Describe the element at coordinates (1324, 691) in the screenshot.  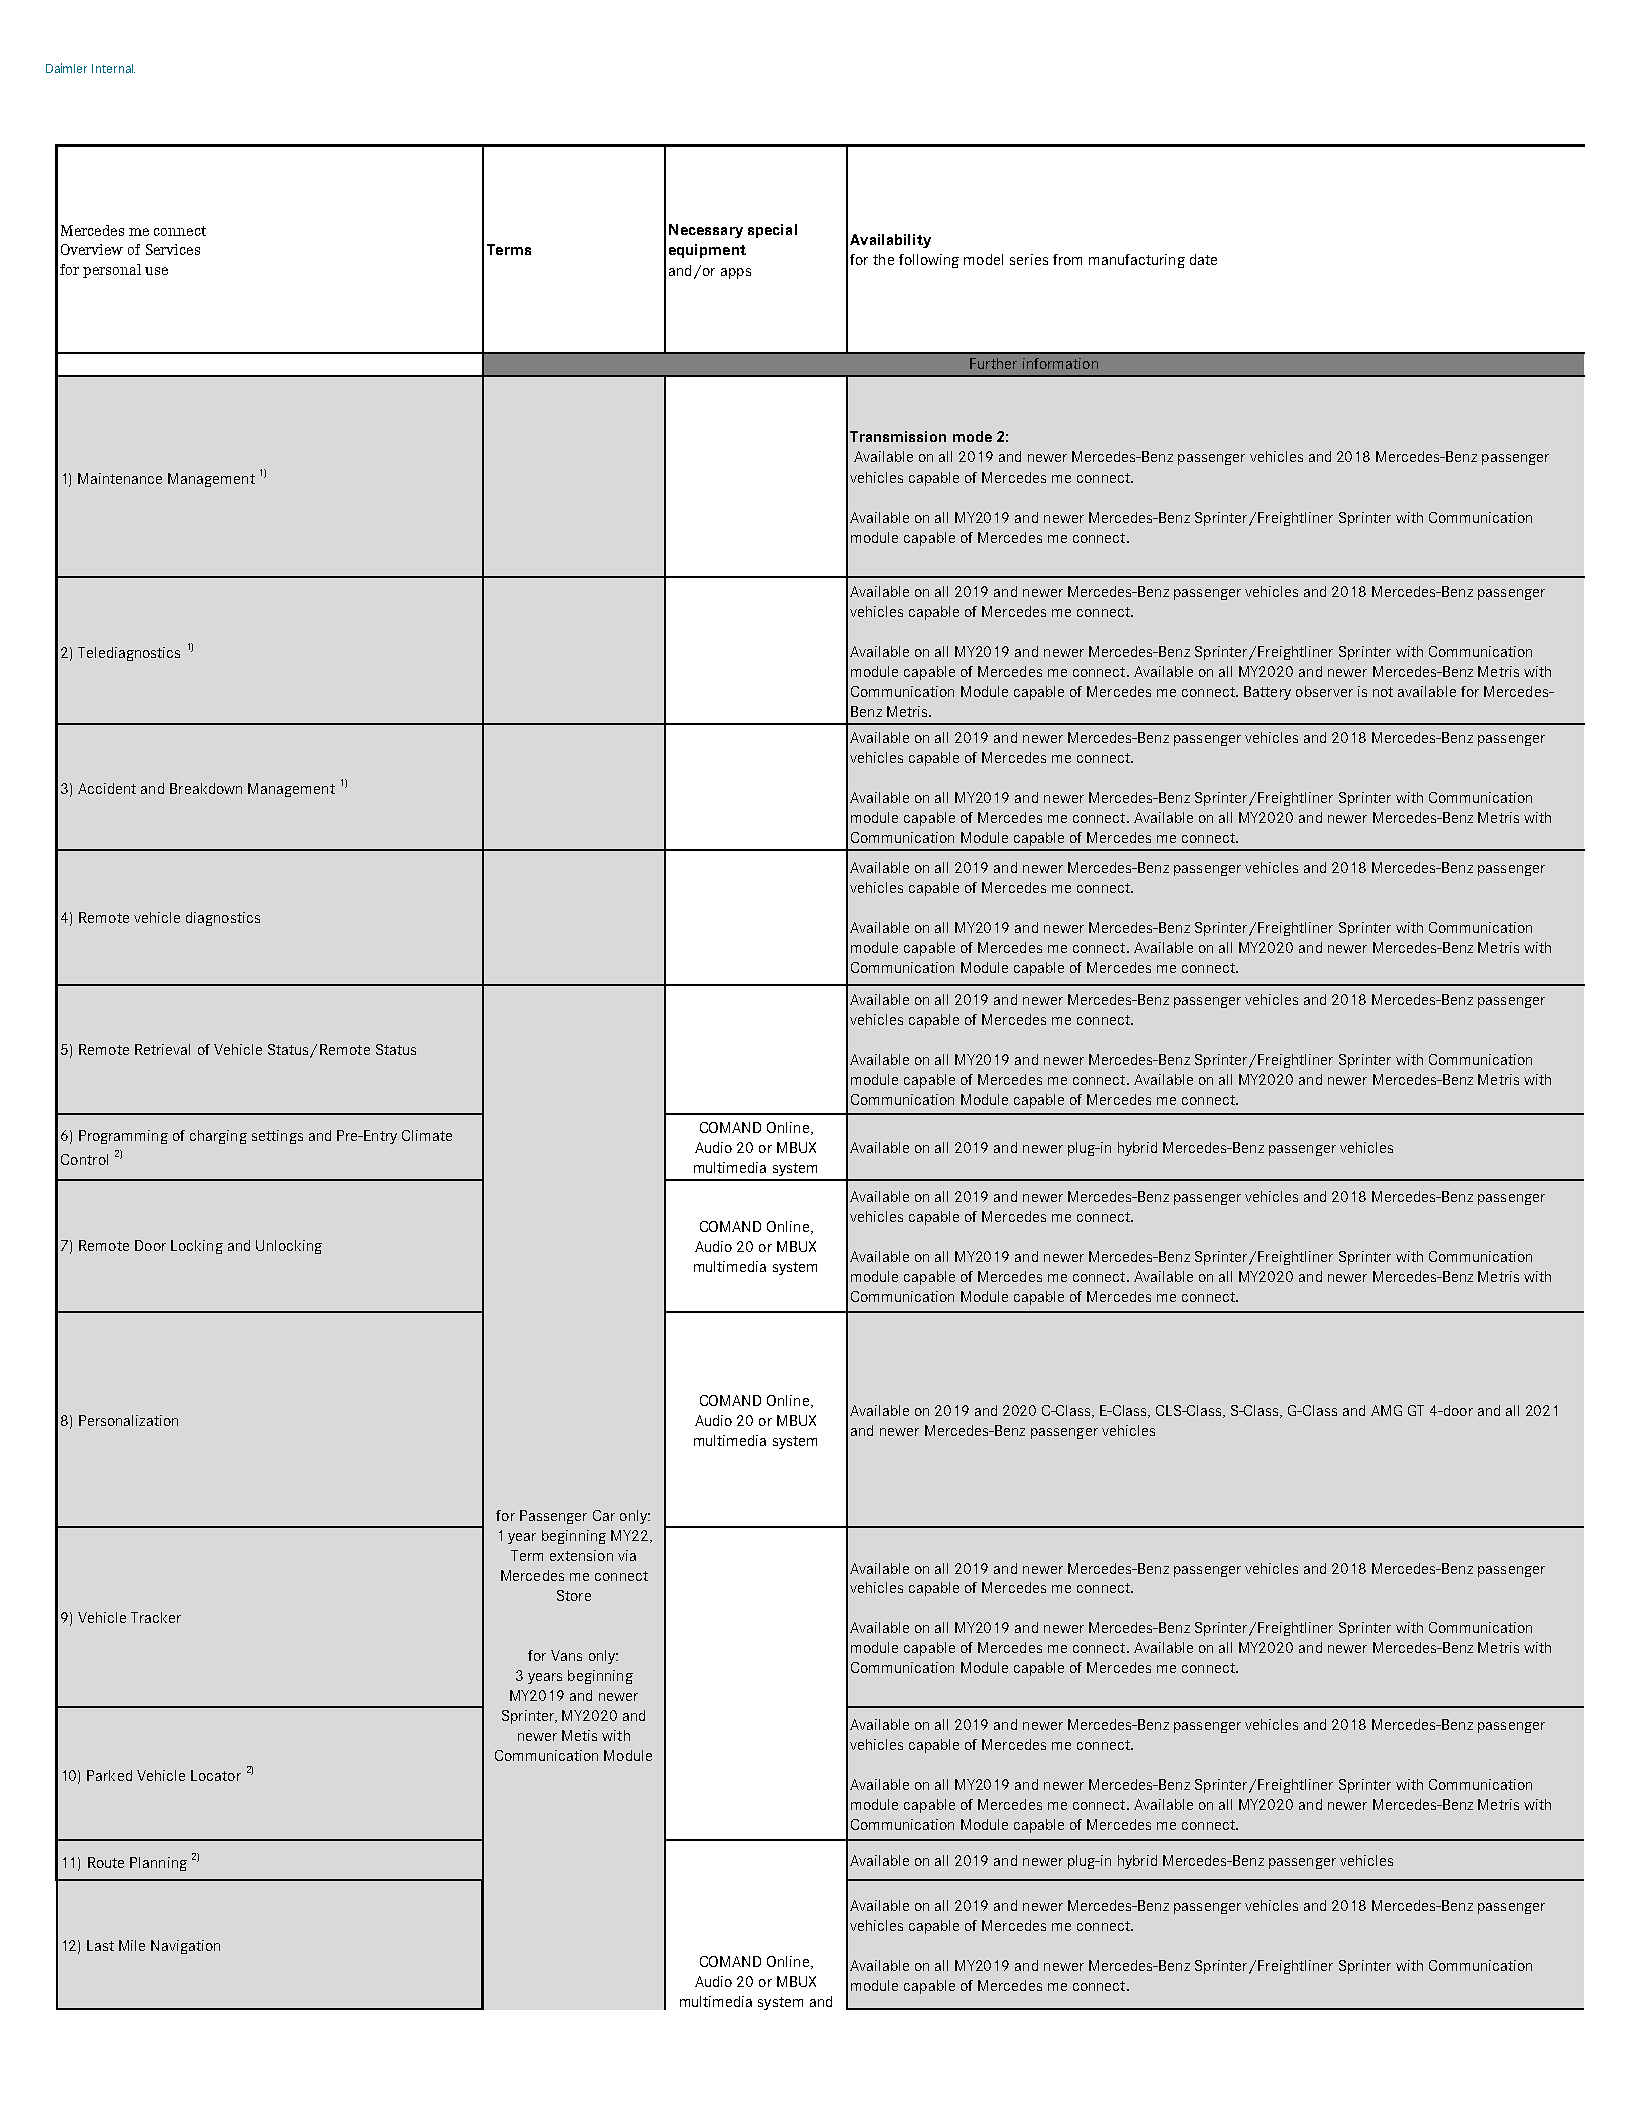
I see `observer` at that location.
